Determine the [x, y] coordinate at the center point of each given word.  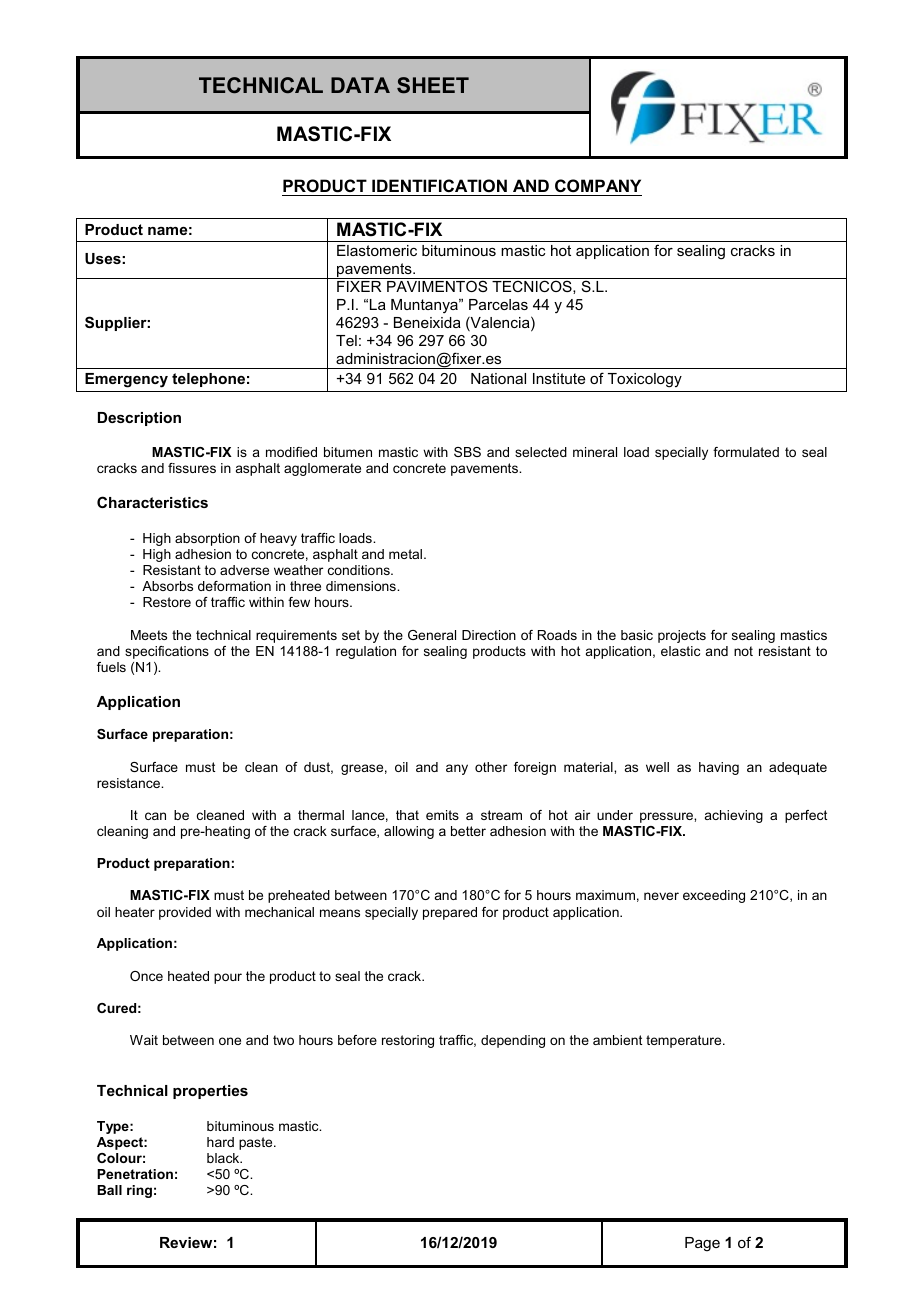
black [224, 1158]
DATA [360, 85]
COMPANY [598, 185]
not [743, 651]
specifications [167, 652]
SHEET [433, 85]
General [432, 635]
